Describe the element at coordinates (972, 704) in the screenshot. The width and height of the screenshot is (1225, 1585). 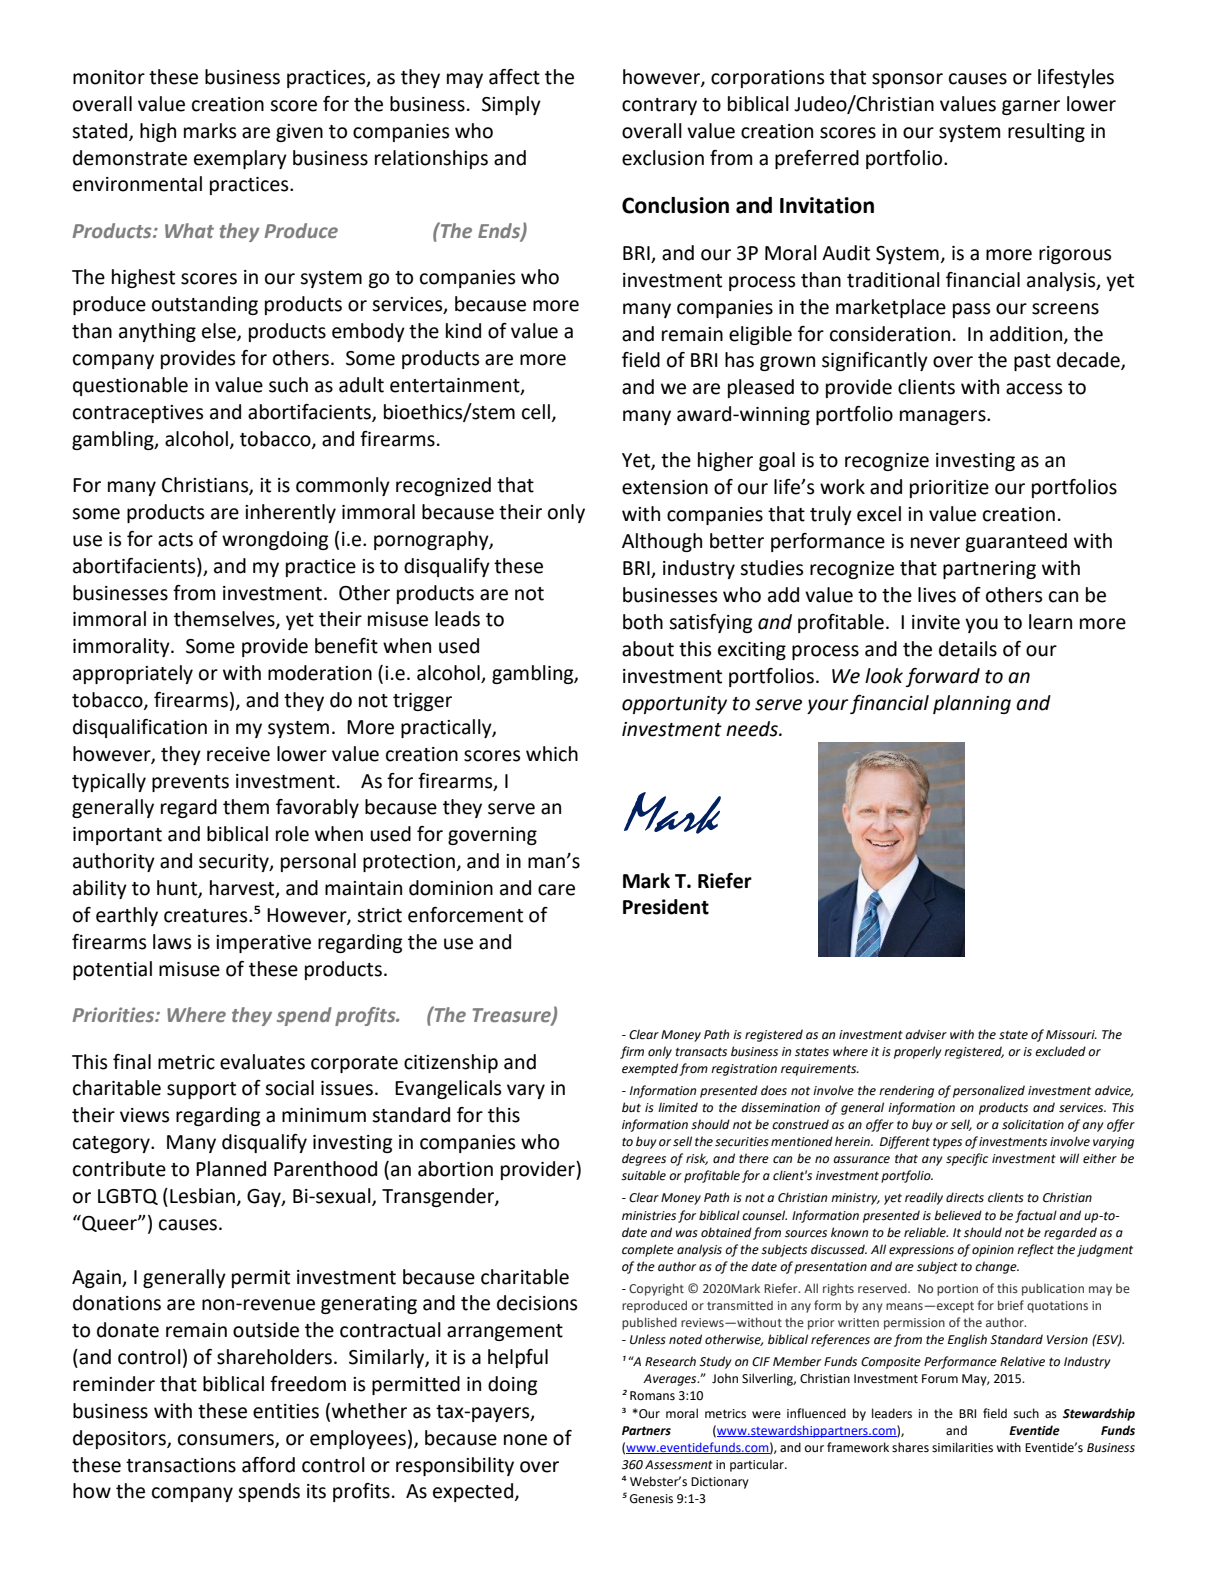
I see `planning` at that location.
